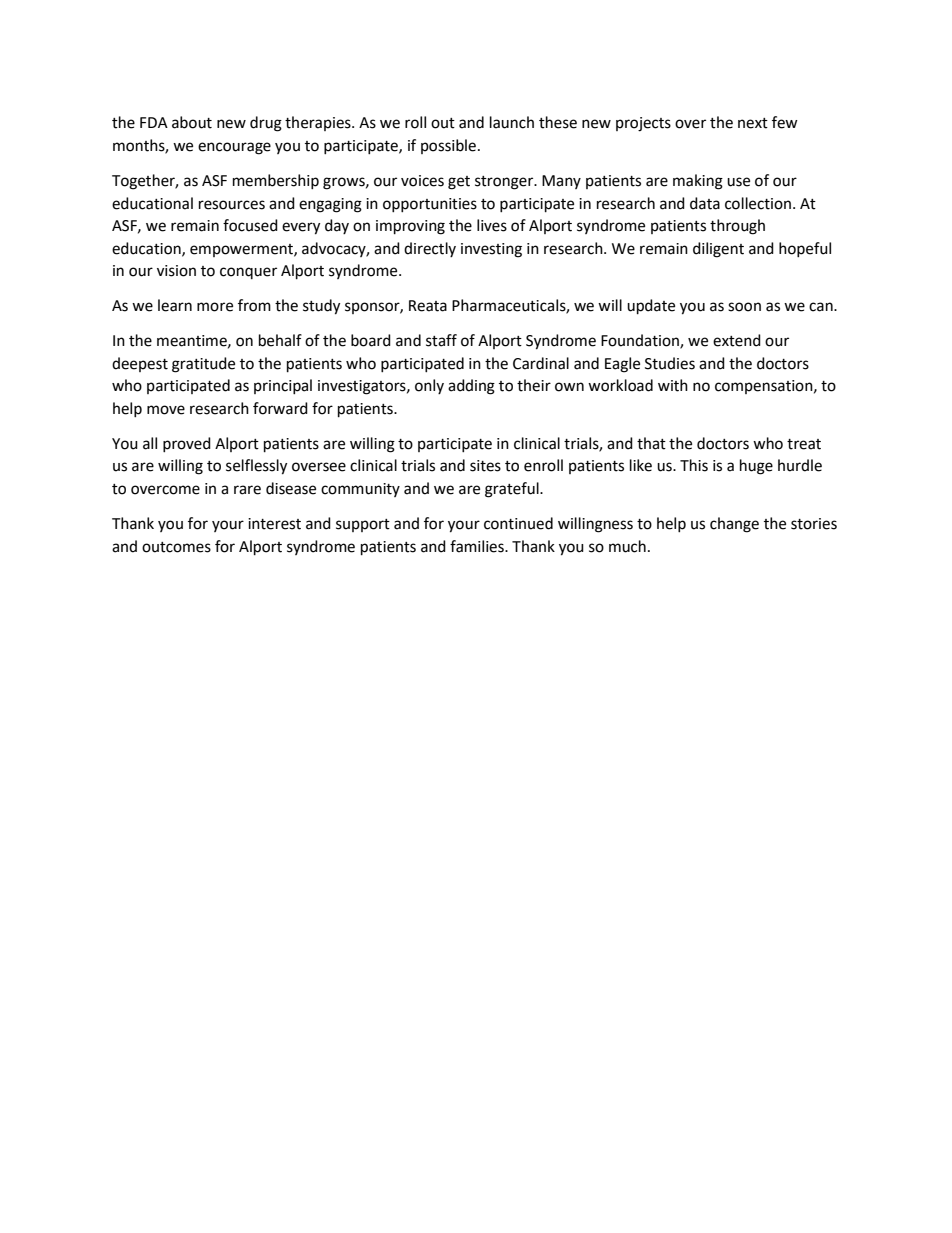 This screenshot has width=952, height=1233. What do you see at coordinates (492, 225) in the screenshot?
I see `lives` at bounding box center [492, 225].
